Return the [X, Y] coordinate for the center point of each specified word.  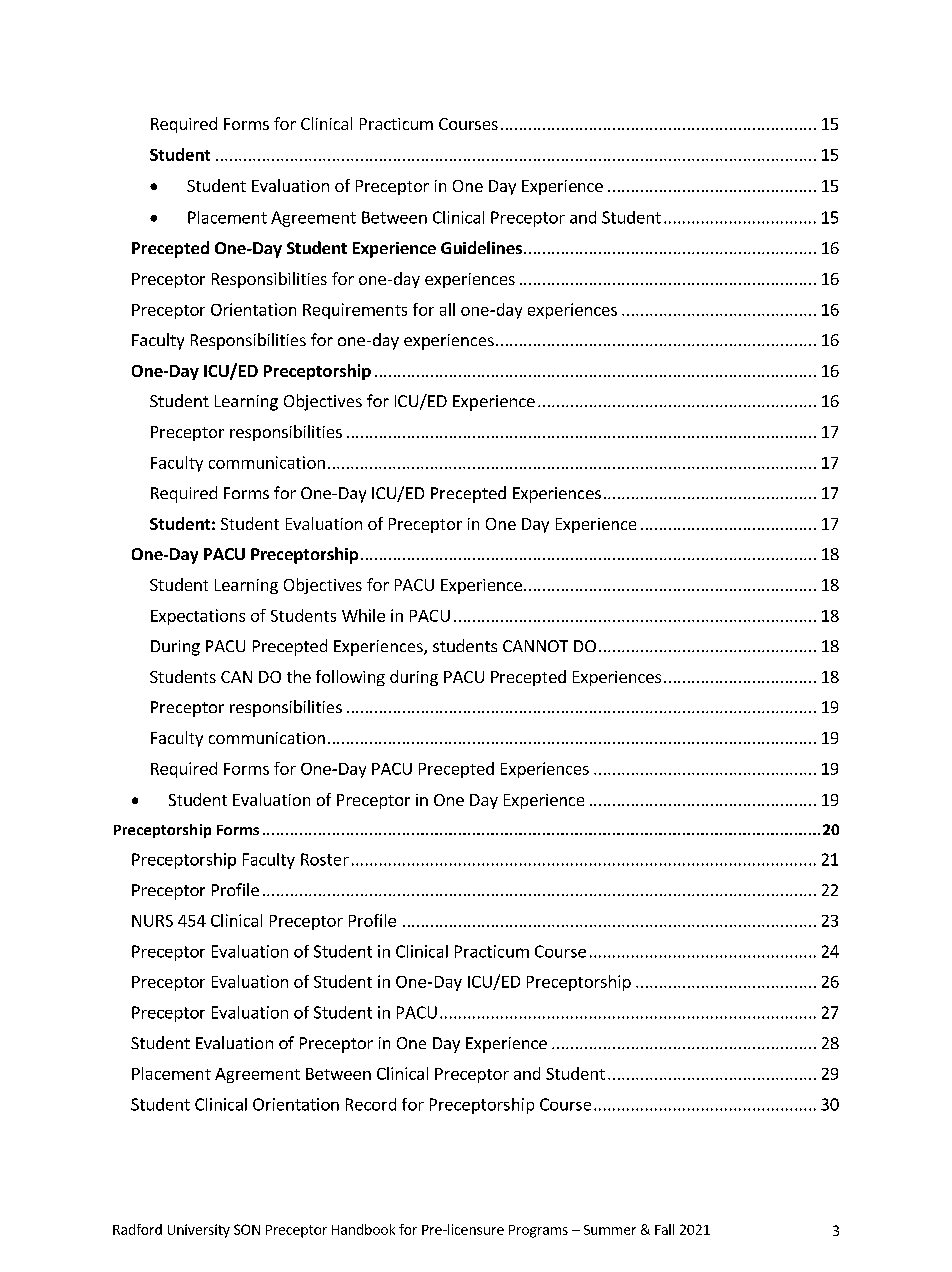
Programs [538, 1231]
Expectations [198, 617]
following [350, 678]
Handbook [363, 1229]
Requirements [355, 311]
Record [371, 1104]
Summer [610, 1230]
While [363, 615]
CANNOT [535, 646]
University [199, 1231]
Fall [664, 1229]
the [299, 676]
